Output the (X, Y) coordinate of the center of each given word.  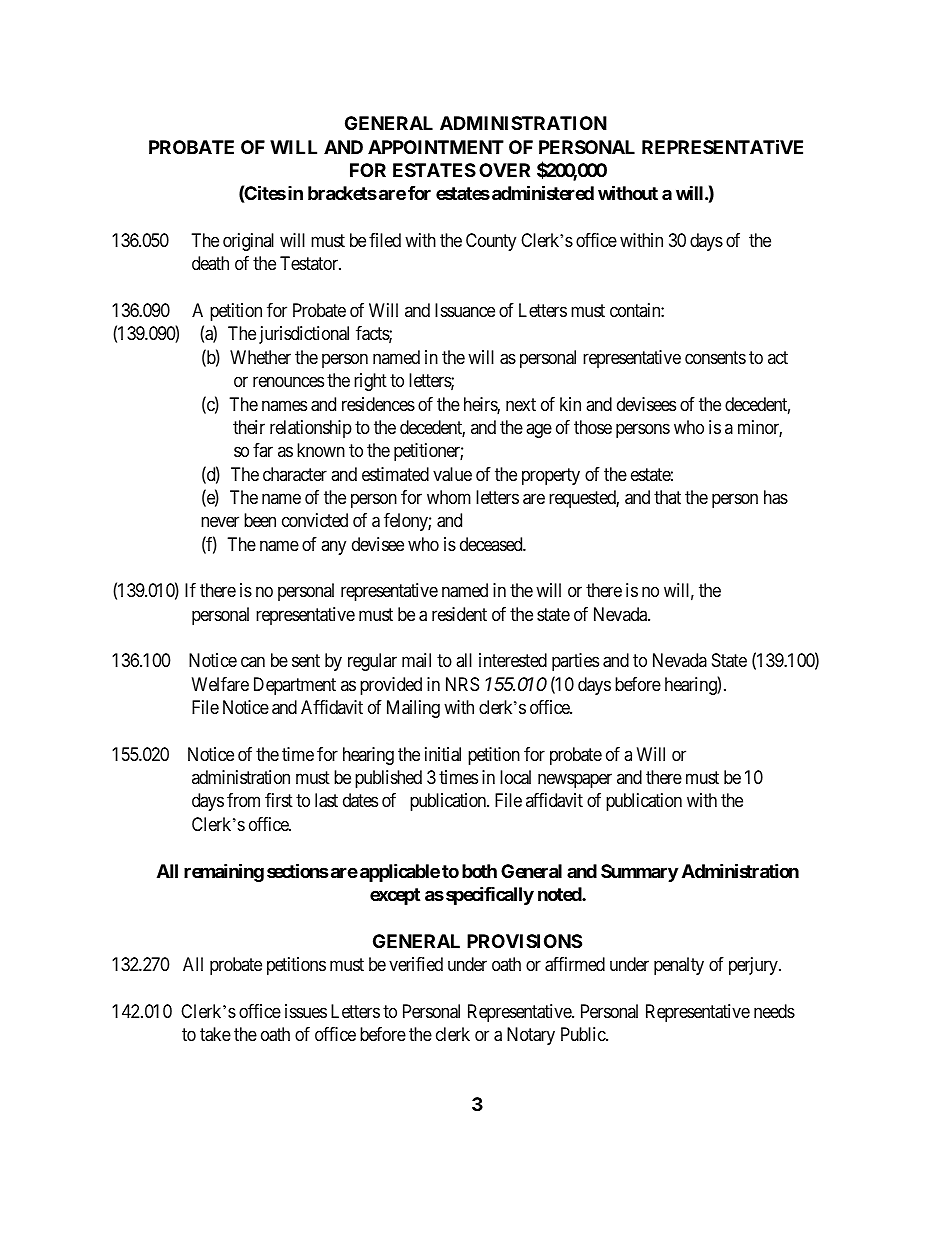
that (667, 497)
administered (543, 192)
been (260, 520)
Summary (639, 873)
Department (295, 686)
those (593, 427)
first (279, 800)
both (479, 871)
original (248, 242)
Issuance (465, 310)
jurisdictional (304, 335)
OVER (504, 170)
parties (575, 662)
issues (306, 1011)
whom (449, 497)
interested (513, 660)
